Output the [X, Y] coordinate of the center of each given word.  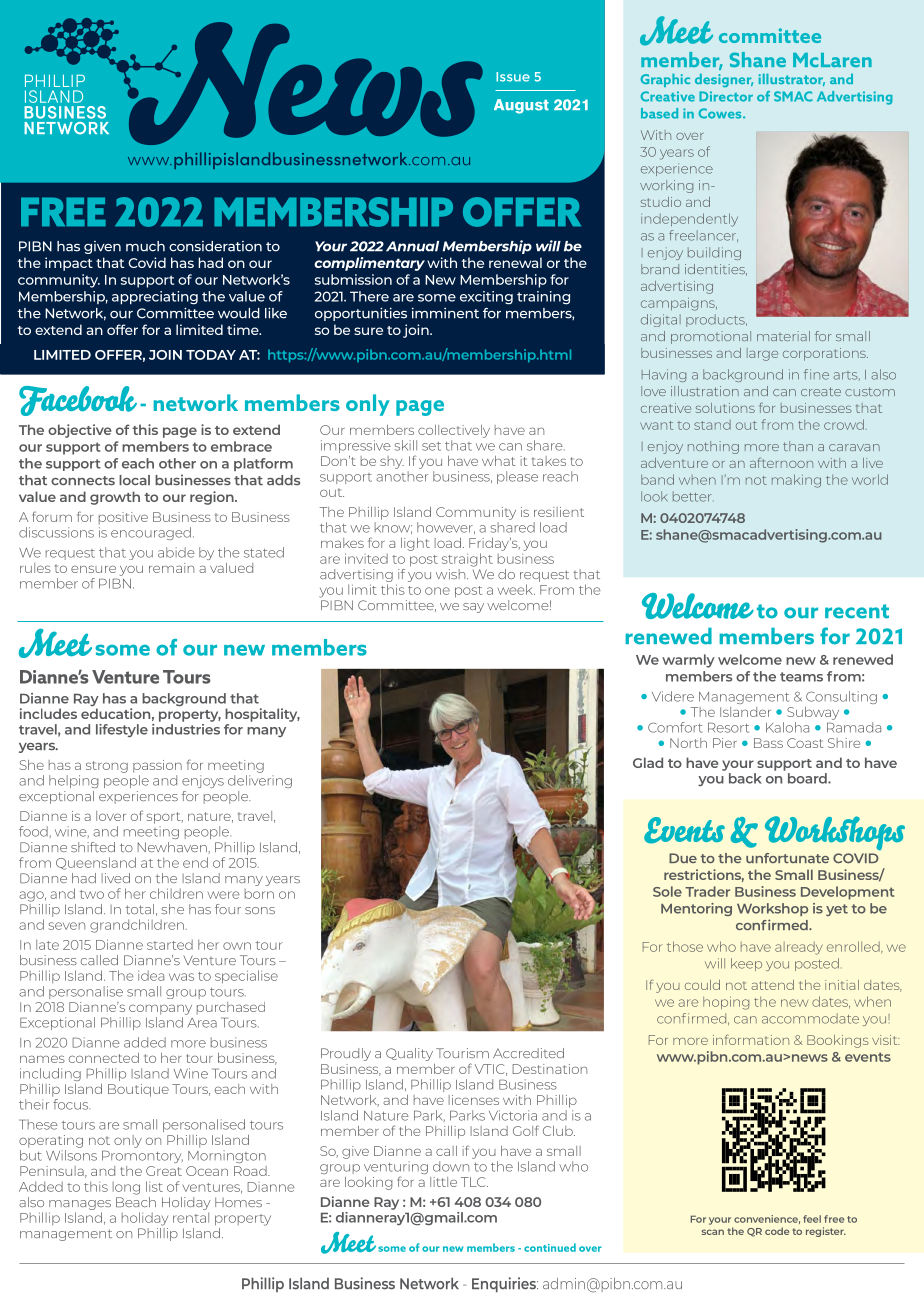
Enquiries [505, 1284]
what [499, 461]
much [145, 246]
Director [726, 96]
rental [191, 1217]
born [259, 894]
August [521, 106]
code [777, 1231]
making [796, 481]
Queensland [96, 863]
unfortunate [787, 858]
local [134, 480]
